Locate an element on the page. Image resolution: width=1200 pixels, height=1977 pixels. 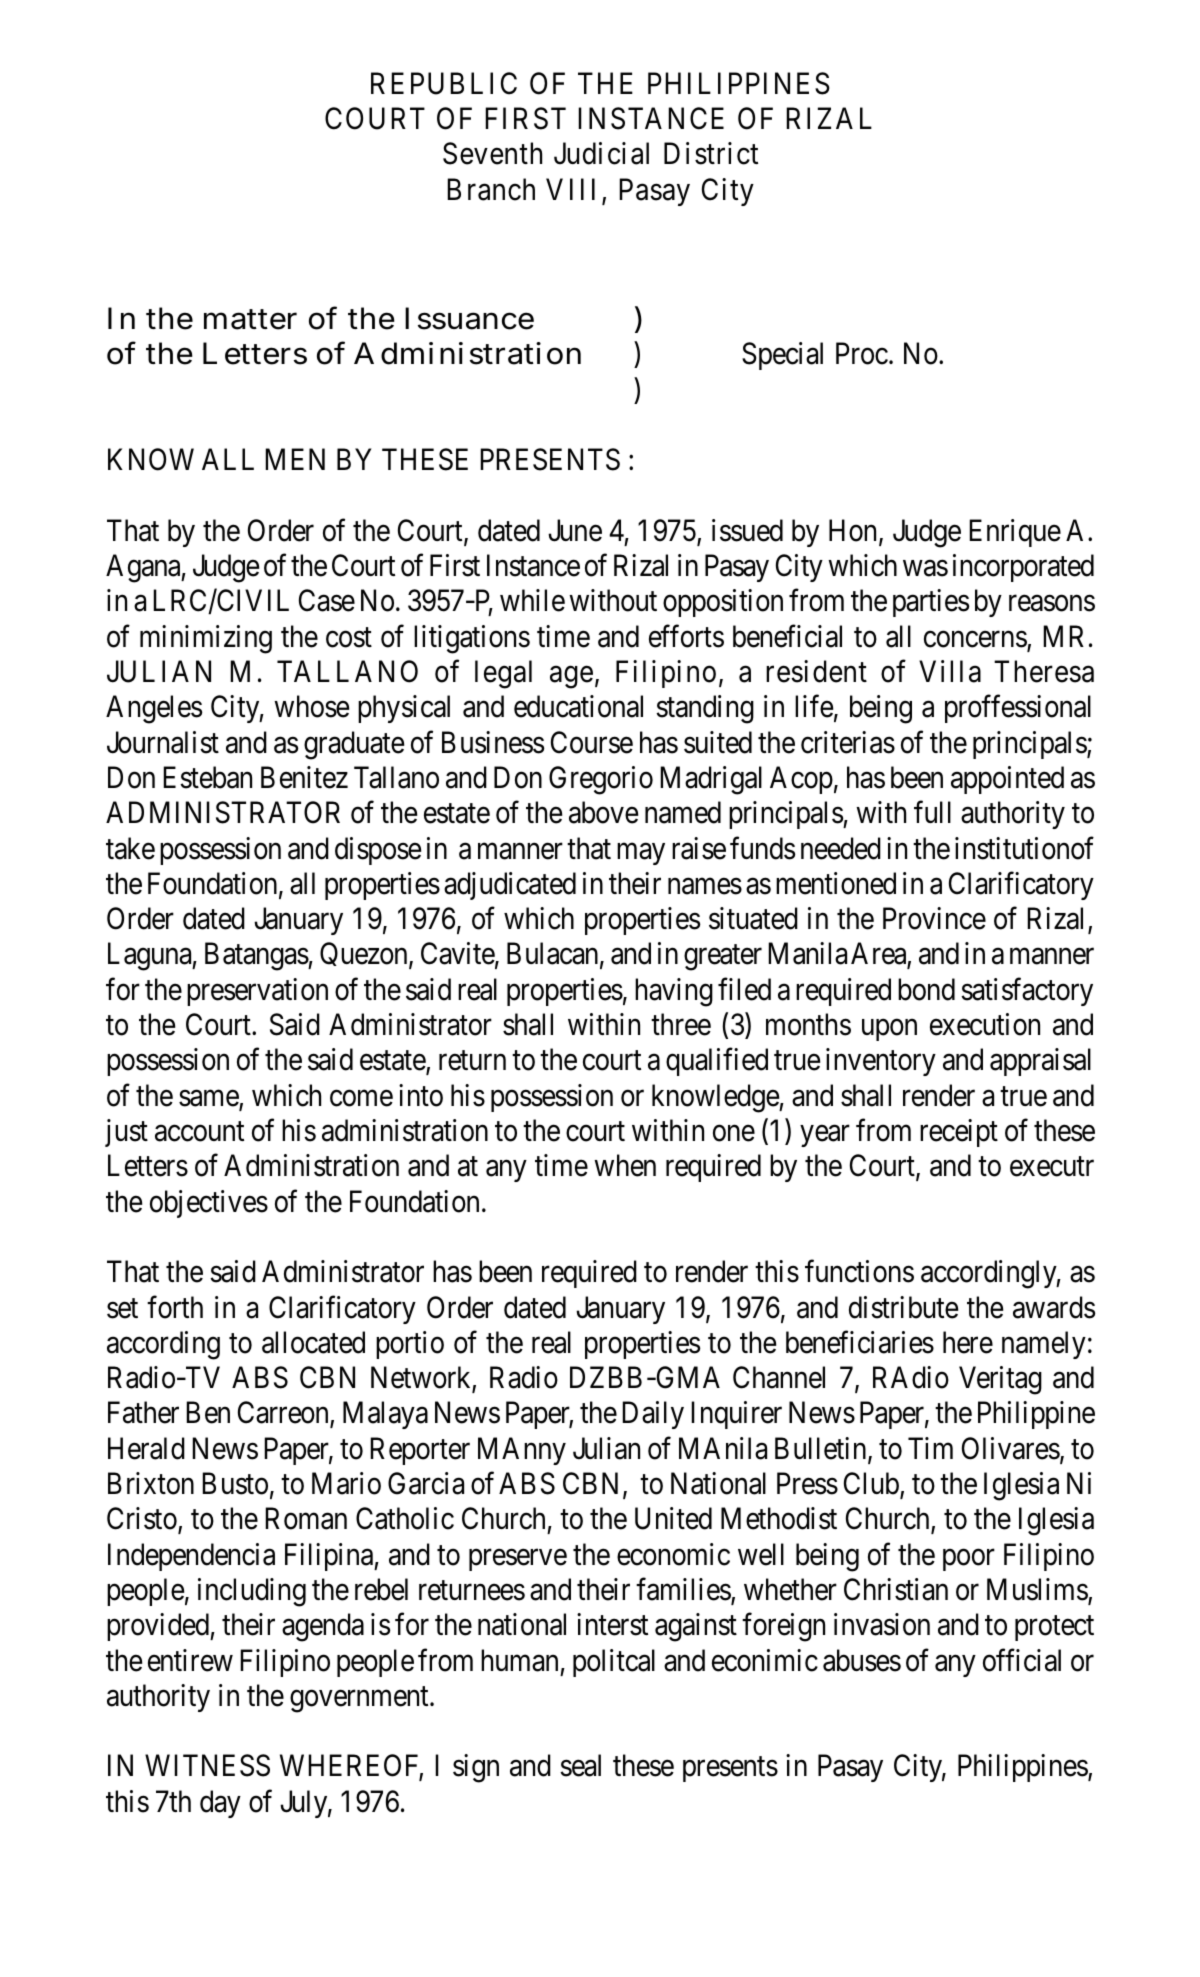
WITNESS is located at coordinates (207, 1766).
